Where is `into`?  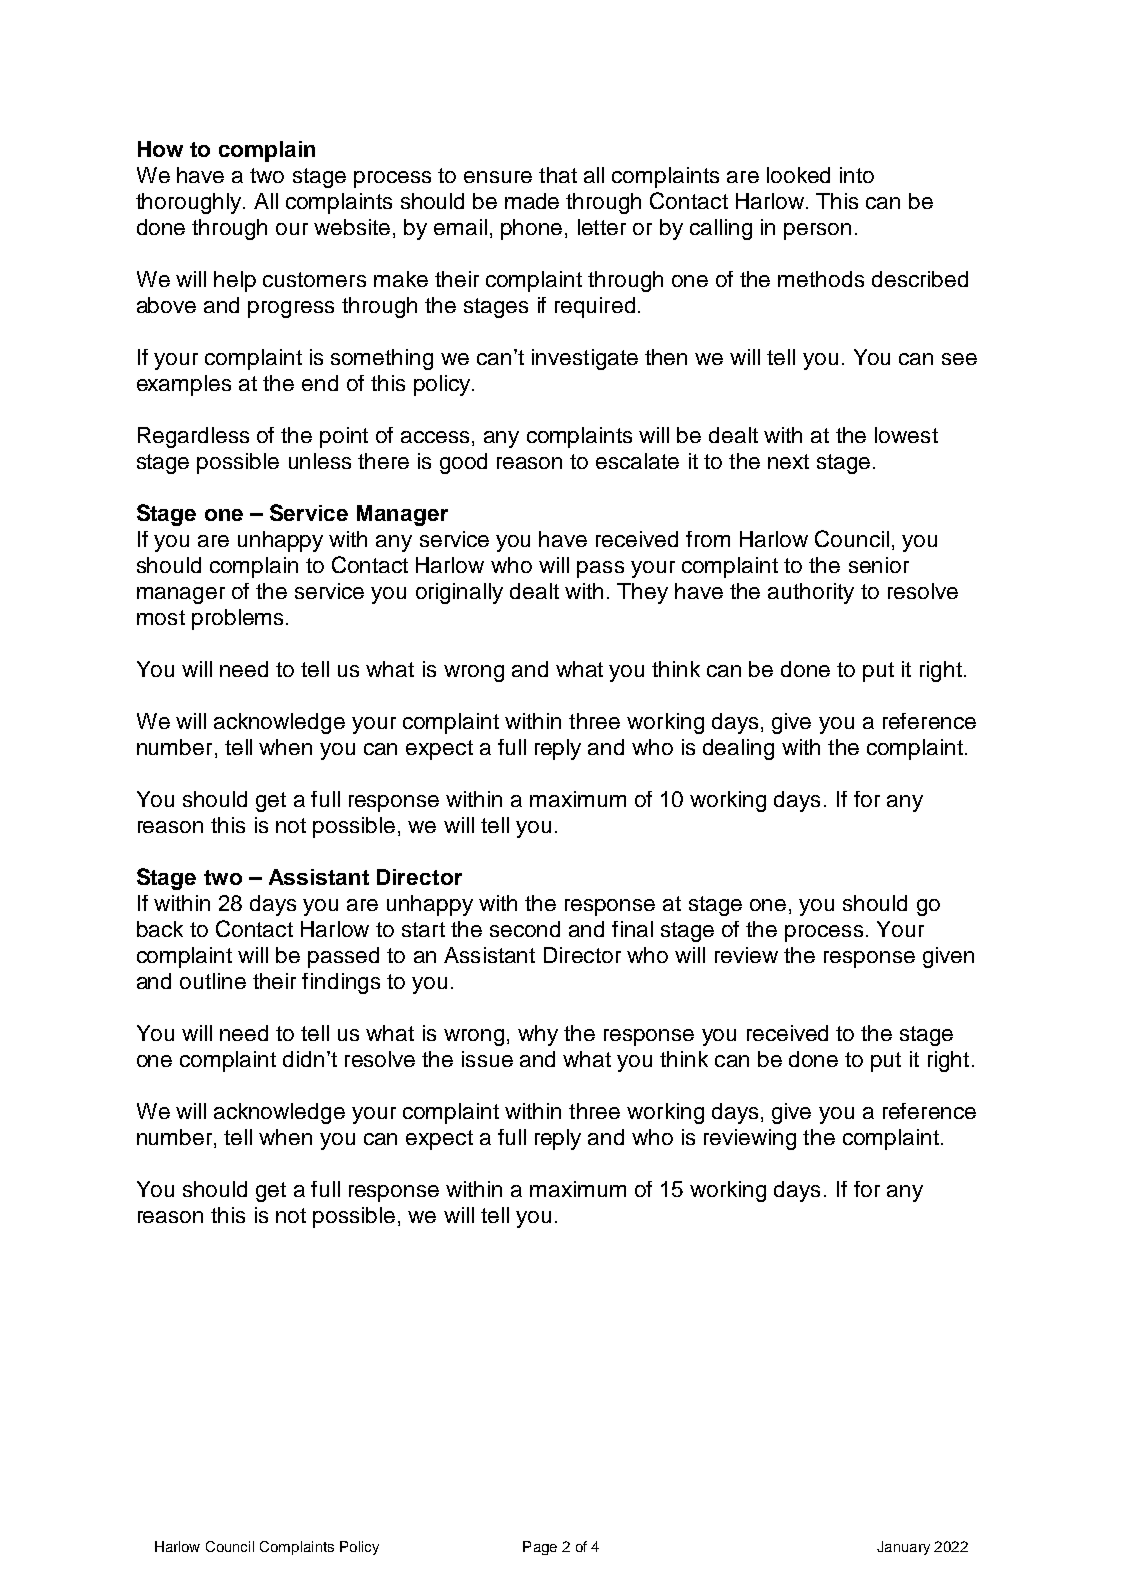 into is located at coordinates (857, 175).
